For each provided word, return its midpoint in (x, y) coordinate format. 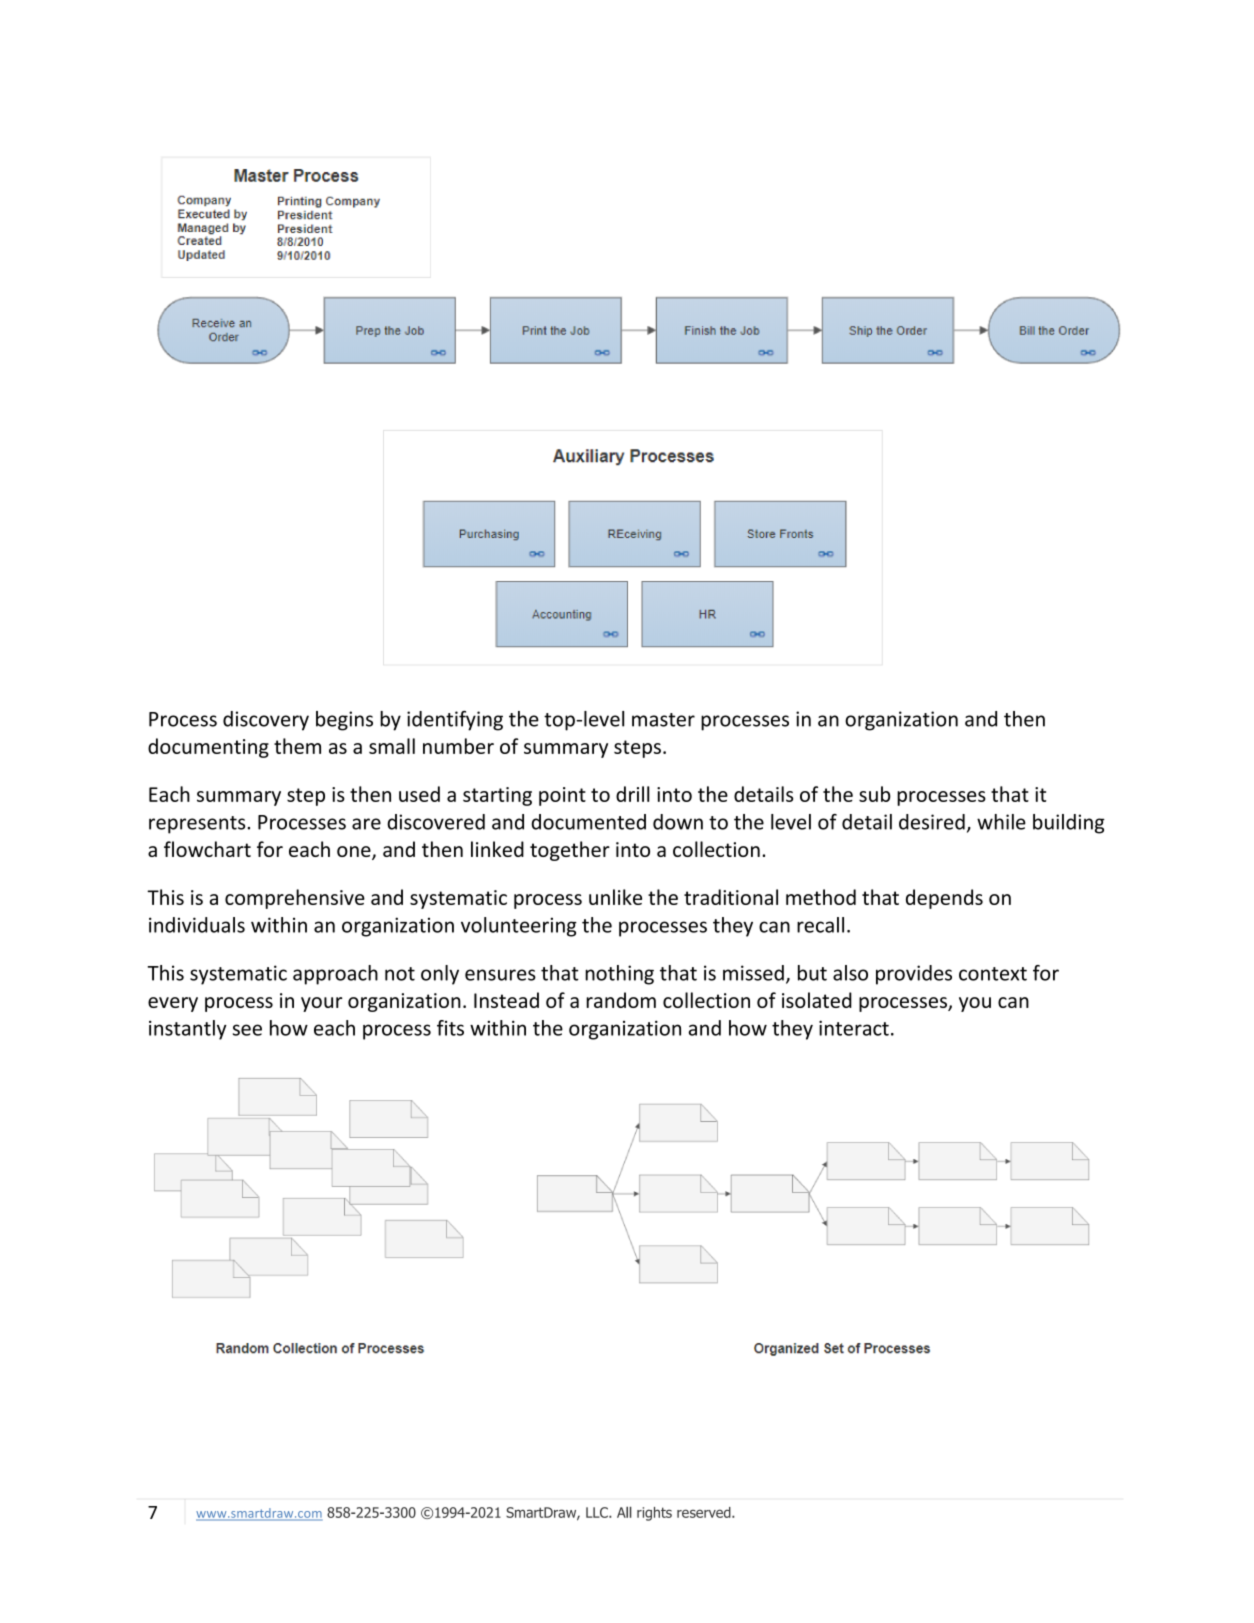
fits (450, 1028)
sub (875, 794)
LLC (598, 1512)
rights (654, 1514)
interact (854, 1028)
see (247, 1030)
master (663, 720)
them (297, 746)
